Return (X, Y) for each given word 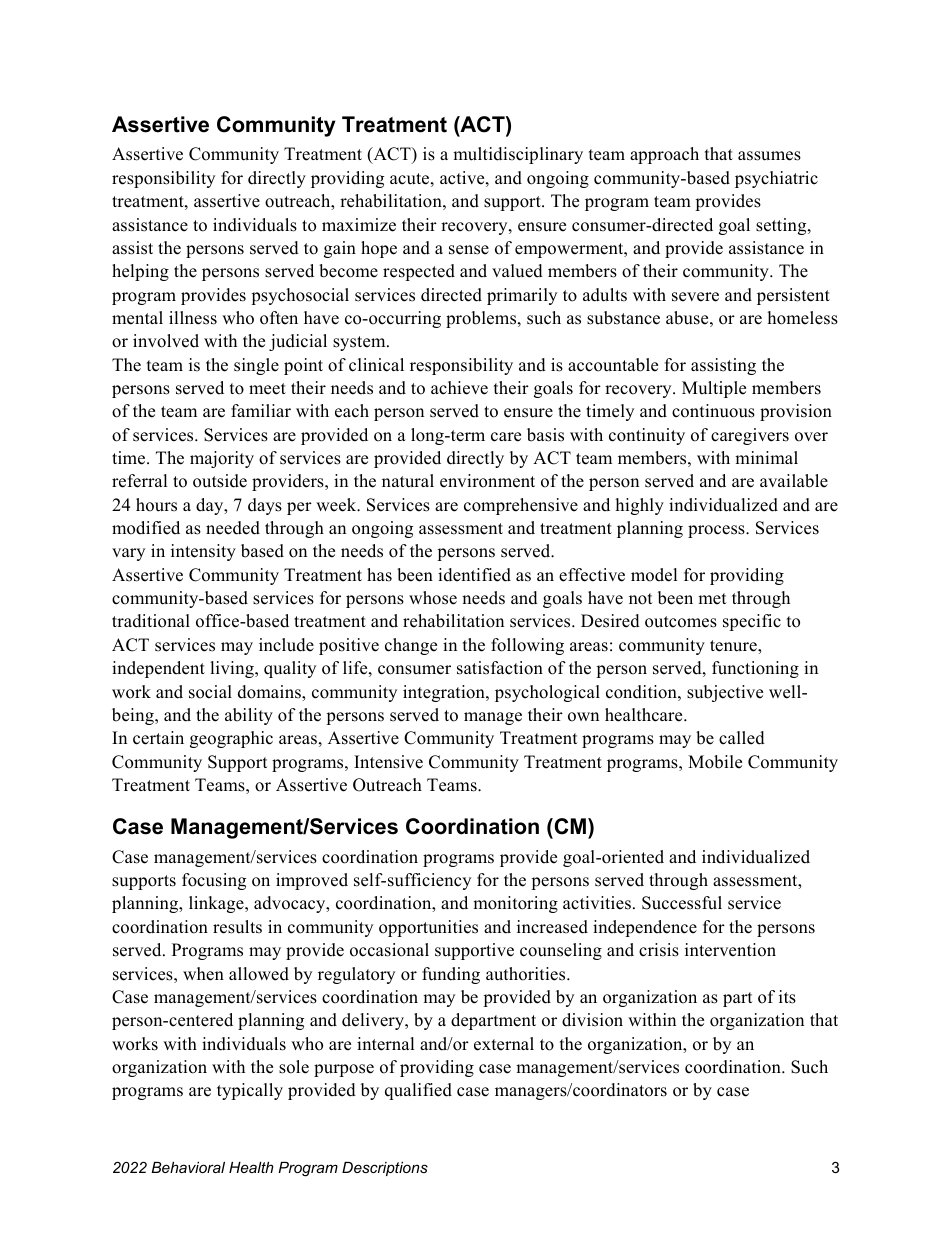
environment (487, 481)
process (717, 531)
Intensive (388, 762)
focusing (214, 881)
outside (220, 481)
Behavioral (188, 1167)
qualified (418, 1091)
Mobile (715, 762)
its (787, 997)
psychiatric (776, 179)
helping (140, 272)
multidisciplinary (518, 155)
